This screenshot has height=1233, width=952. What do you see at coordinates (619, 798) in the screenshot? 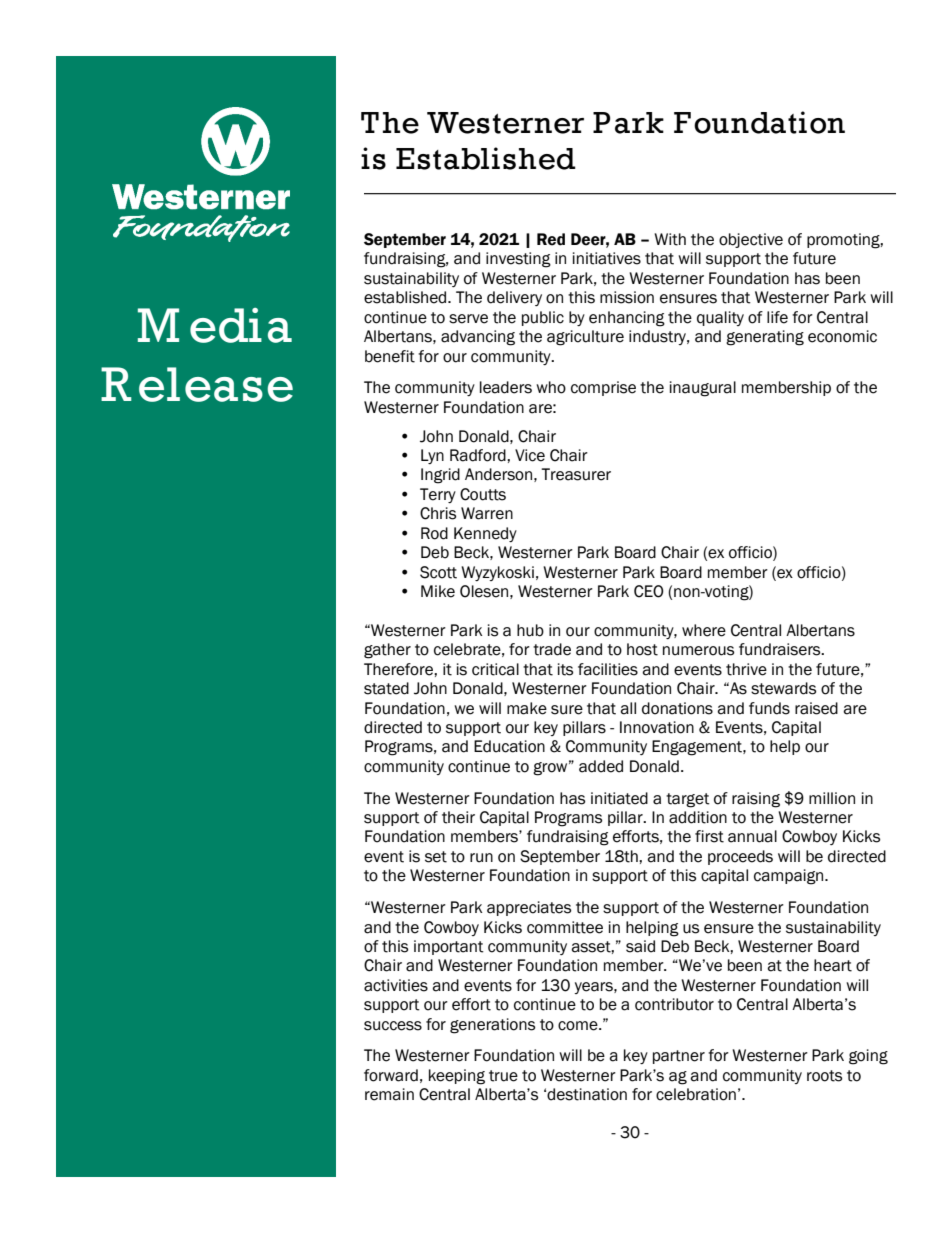
I see `initiated` at bounding box center [619, 798].
